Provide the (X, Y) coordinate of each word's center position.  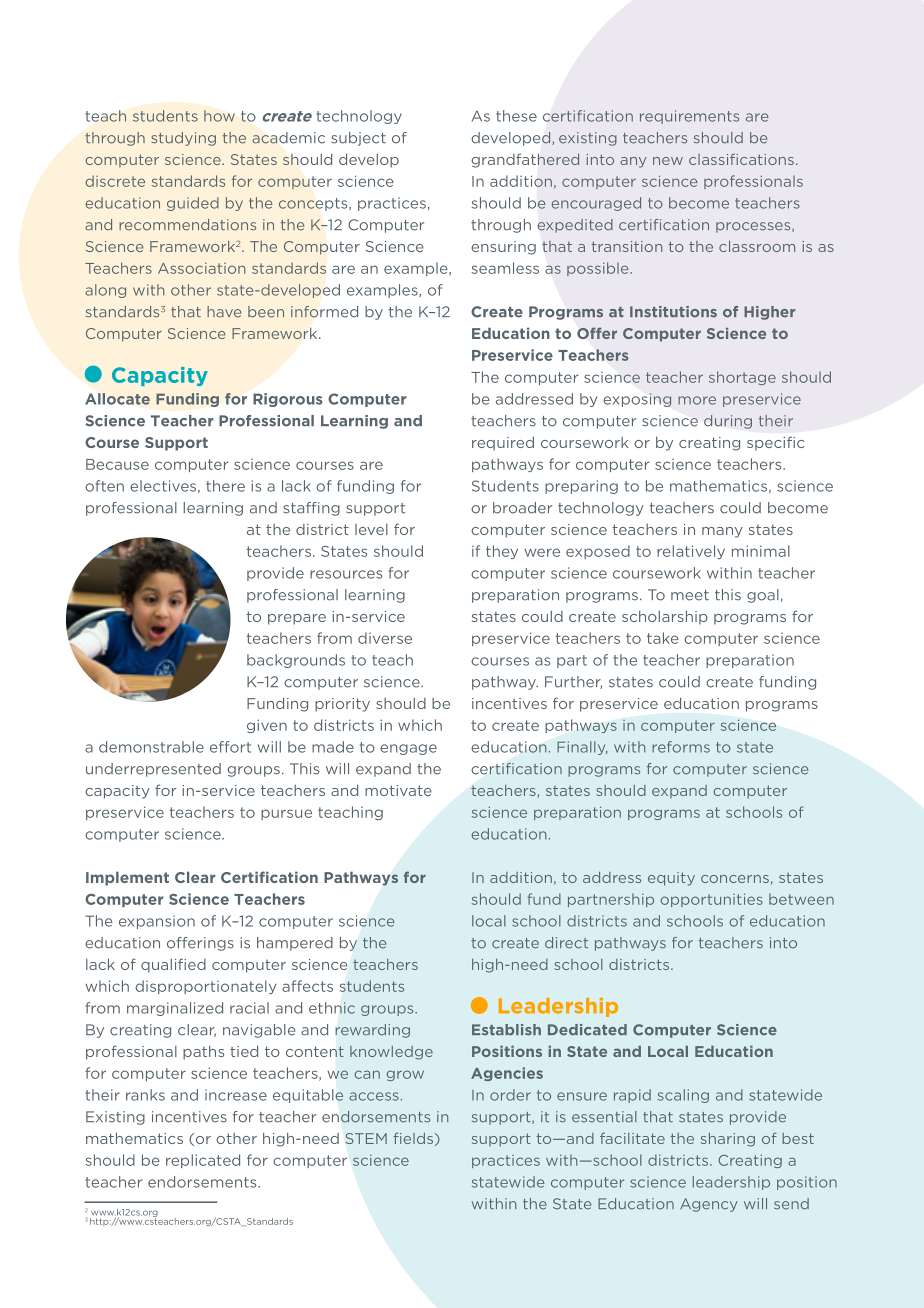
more (697, 400)
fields (415, 1139)
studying (183, 139)
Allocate (117, 399)
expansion (157, 922)
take (663, 638)
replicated (203, 1161)
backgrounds (296, 661)
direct (566, 943)
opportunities (711, 900)
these (516, 116)
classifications (741, 159)
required (503, 443)
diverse (385, 638)
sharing (728, 1140)
